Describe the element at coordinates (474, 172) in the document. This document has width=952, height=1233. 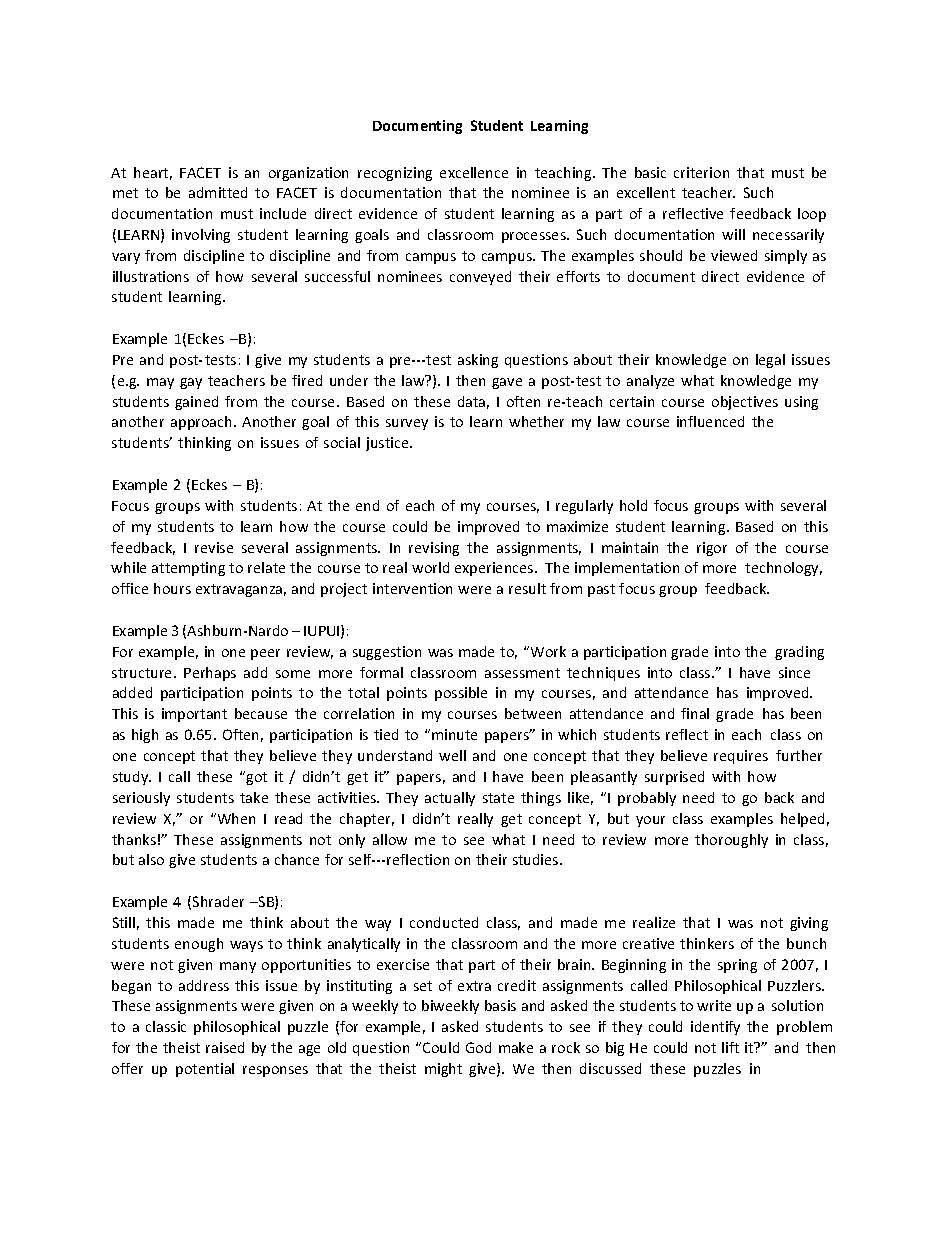
I see `excellence` at that location.
